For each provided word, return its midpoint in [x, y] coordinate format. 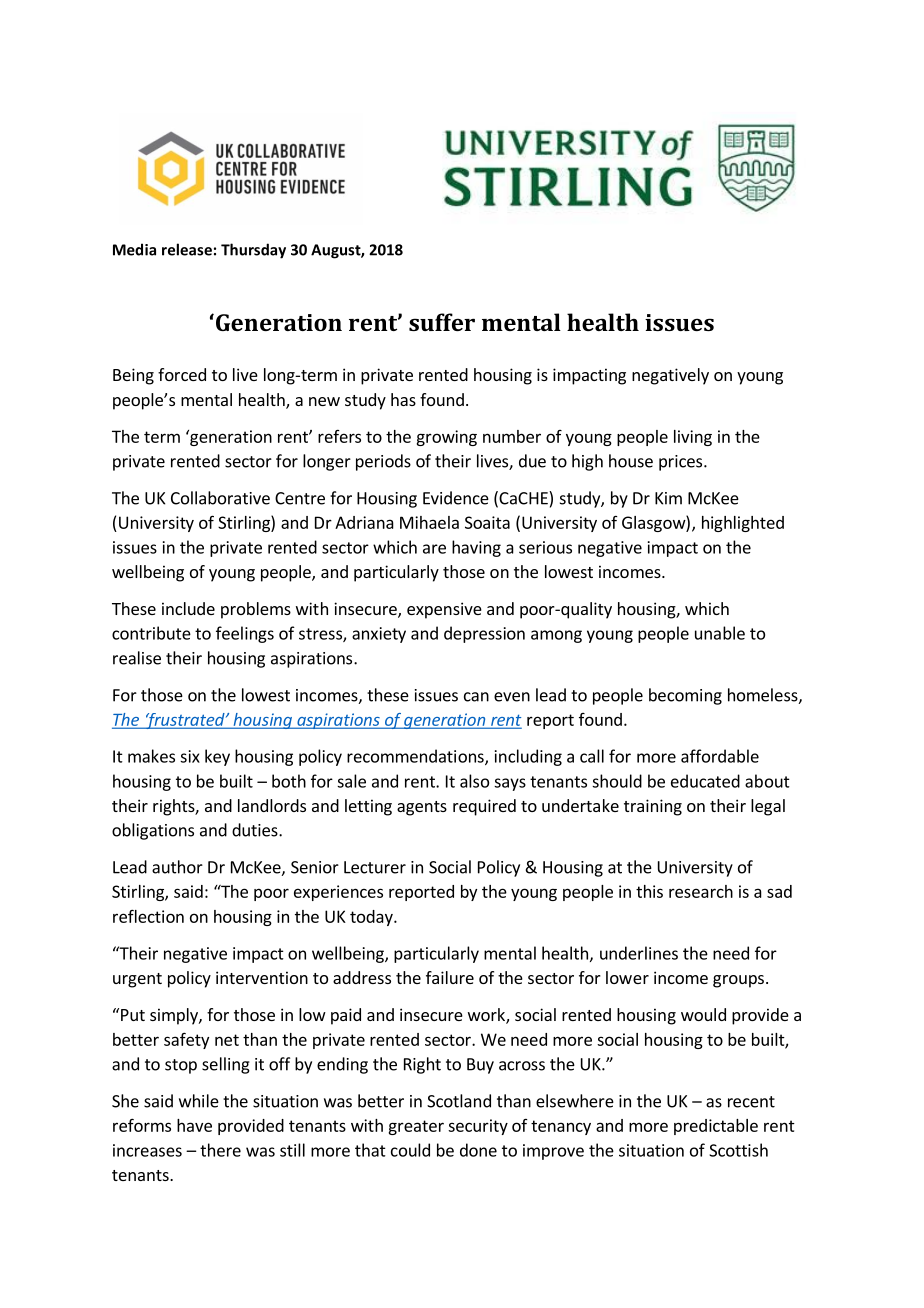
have [194, 1125]
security [478, 1127]
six [190, 756]
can [476, 697]
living [693, 438]
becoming [685, 696]
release [187, 249]
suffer [442, 322]
